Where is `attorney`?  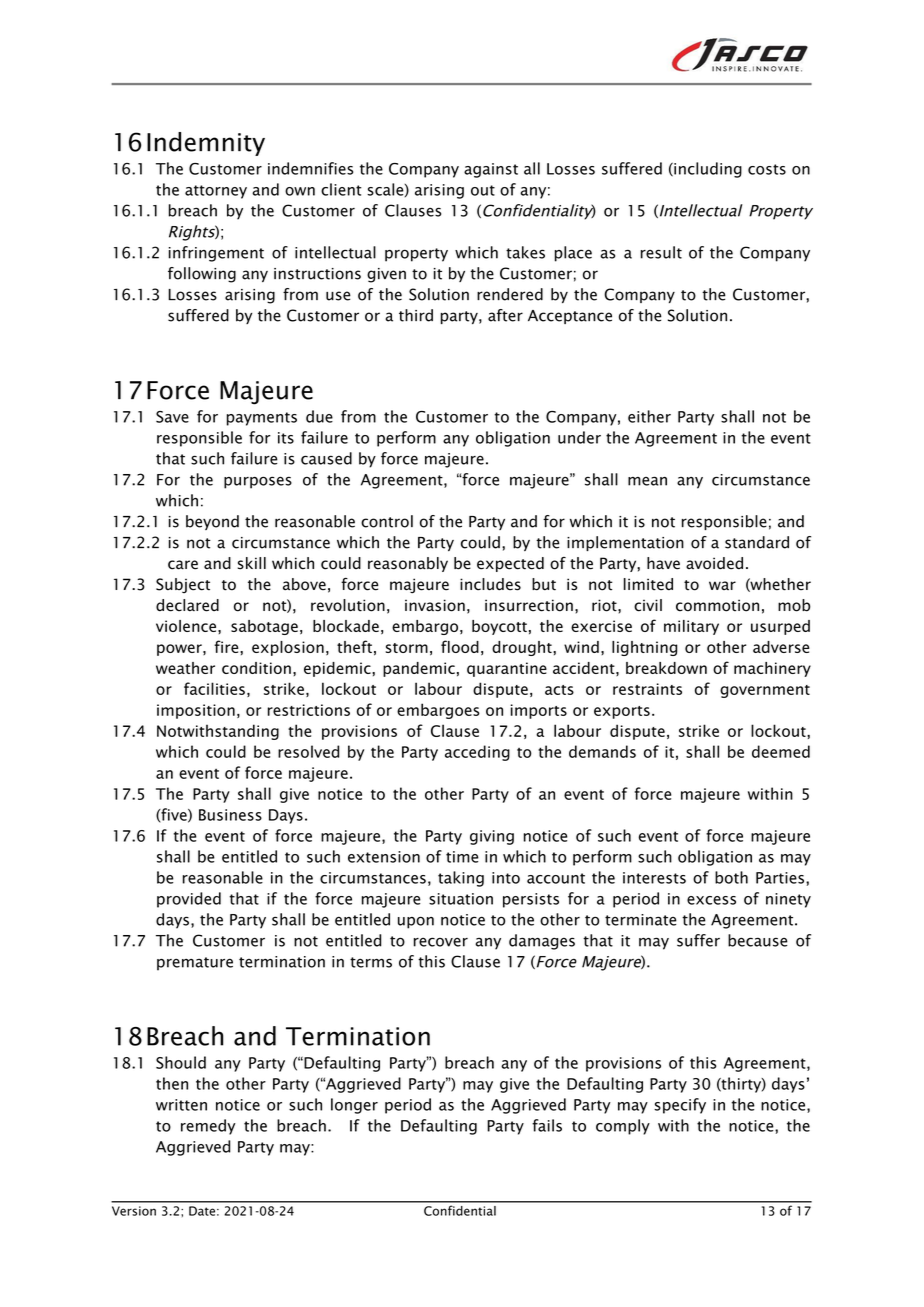
attorney is located at coordinates (216, 192).
